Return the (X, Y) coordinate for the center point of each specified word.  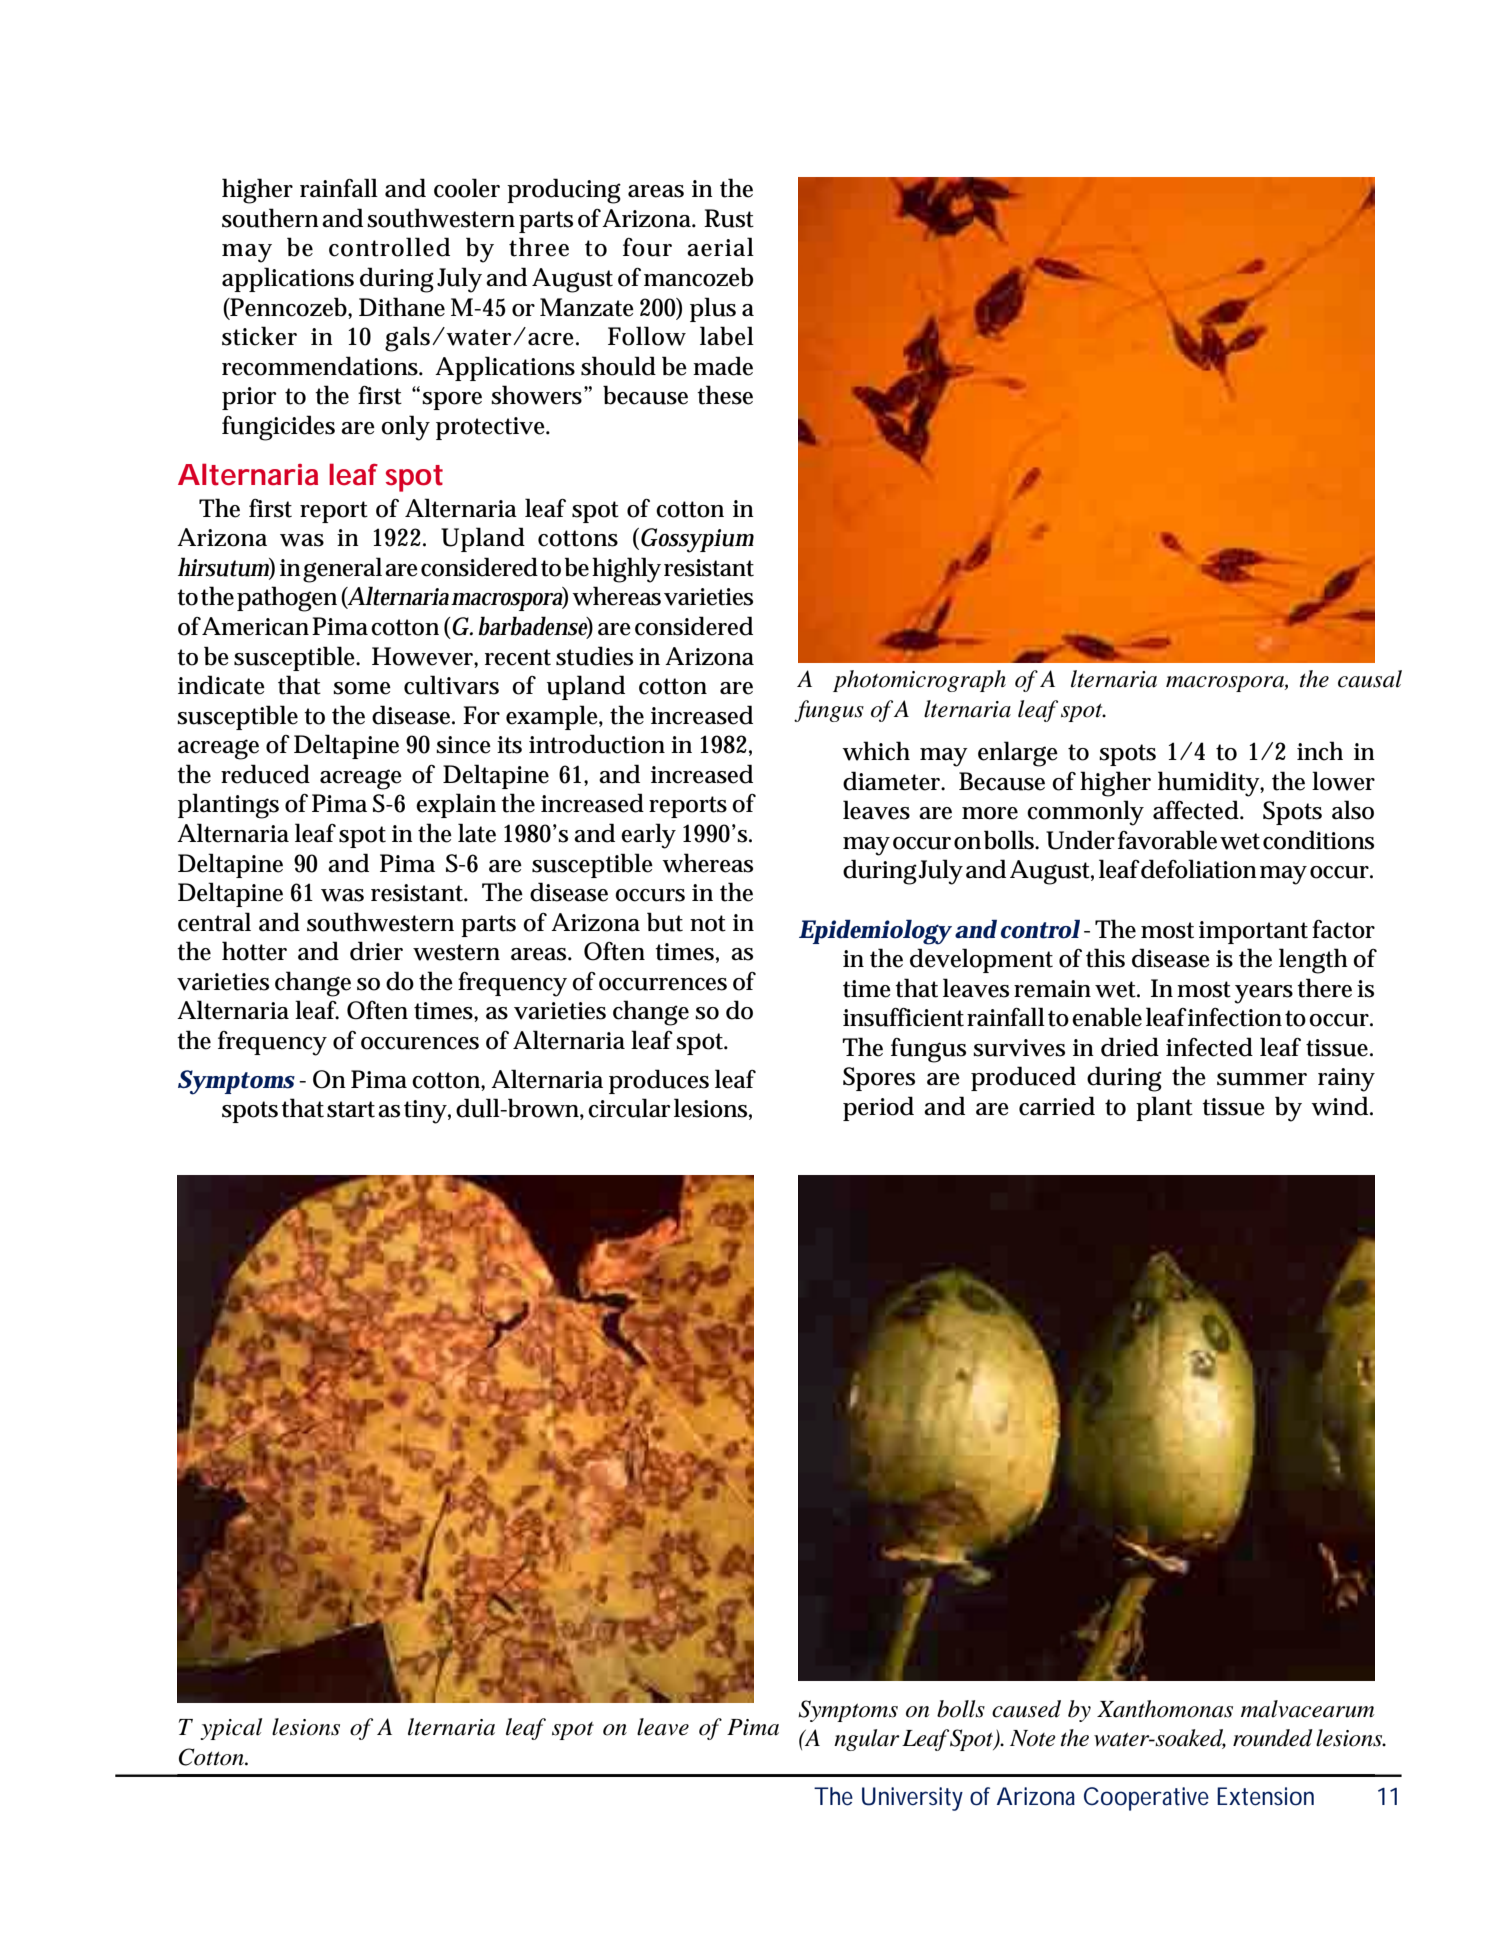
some (362, 688)
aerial (720, 247)
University (912, 1799)
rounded (1273, 1738)
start (351, 1109)
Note (1033, 1738)
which (876, 751)
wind (1339, 1106)
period (878, 1108)
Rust (729, 218)
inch (1320, 751)
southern (270, 218)
